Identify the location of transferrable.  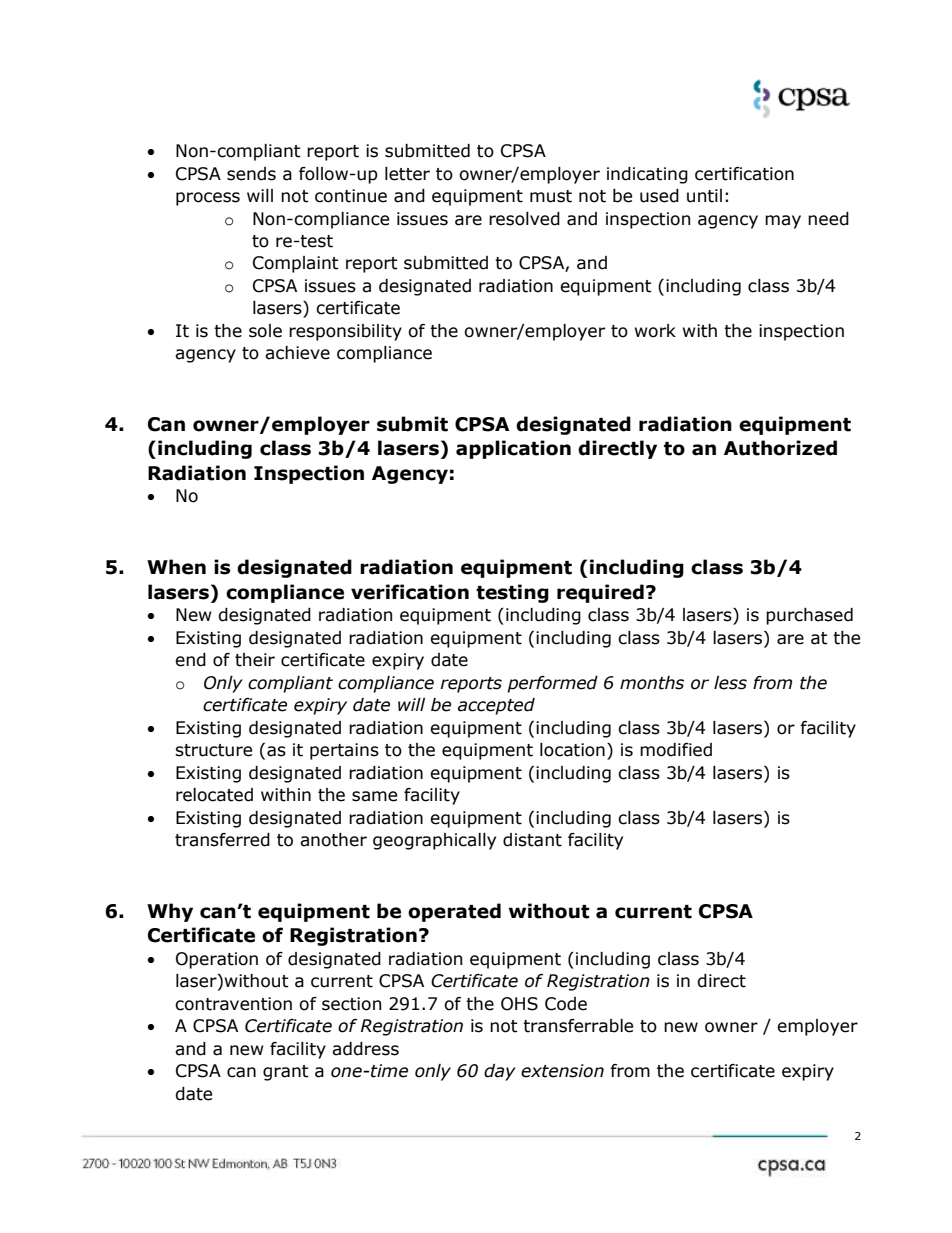
(578, 1026).
